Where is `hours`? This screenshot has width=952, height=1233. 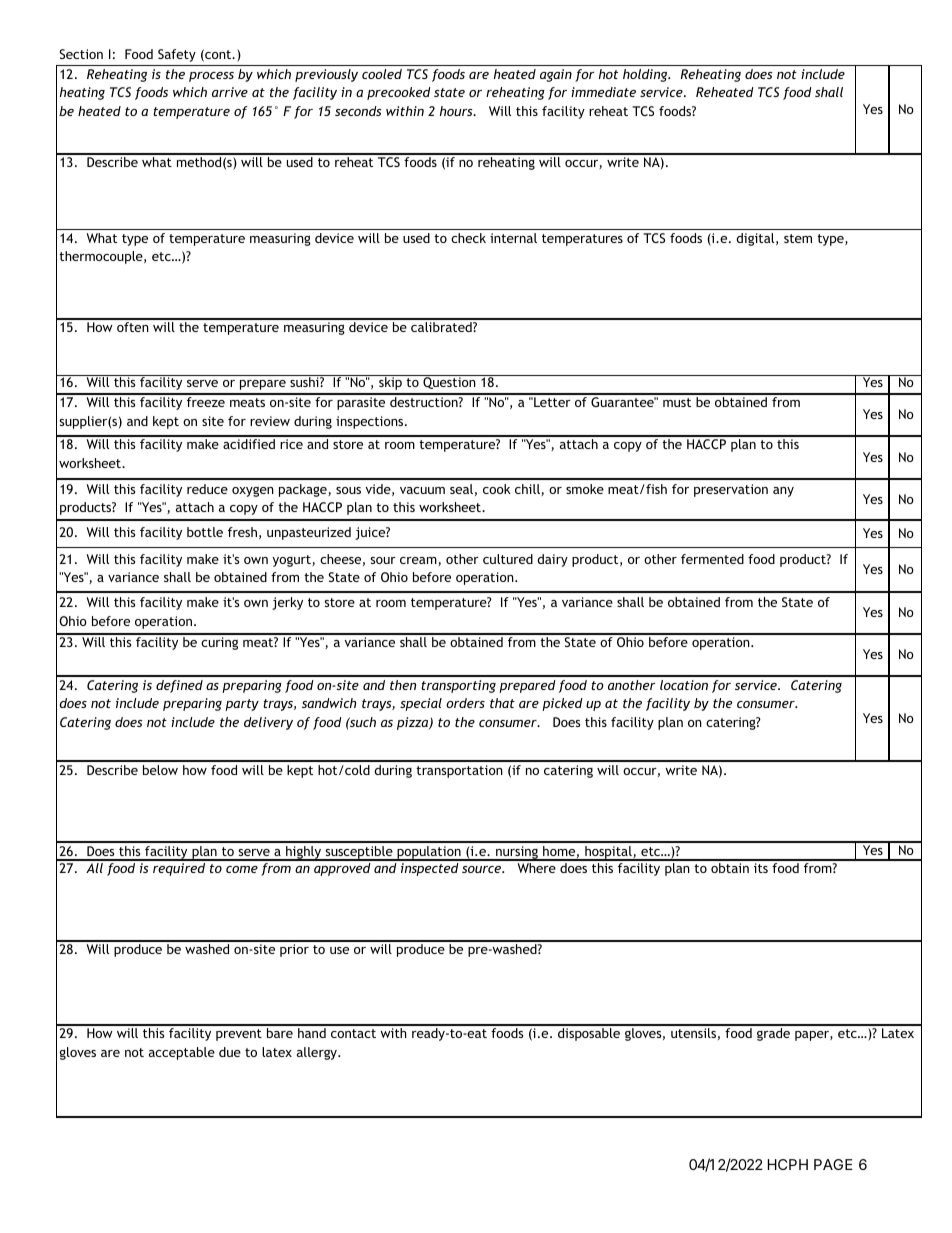 hours is located at coordinates (457, 111).
